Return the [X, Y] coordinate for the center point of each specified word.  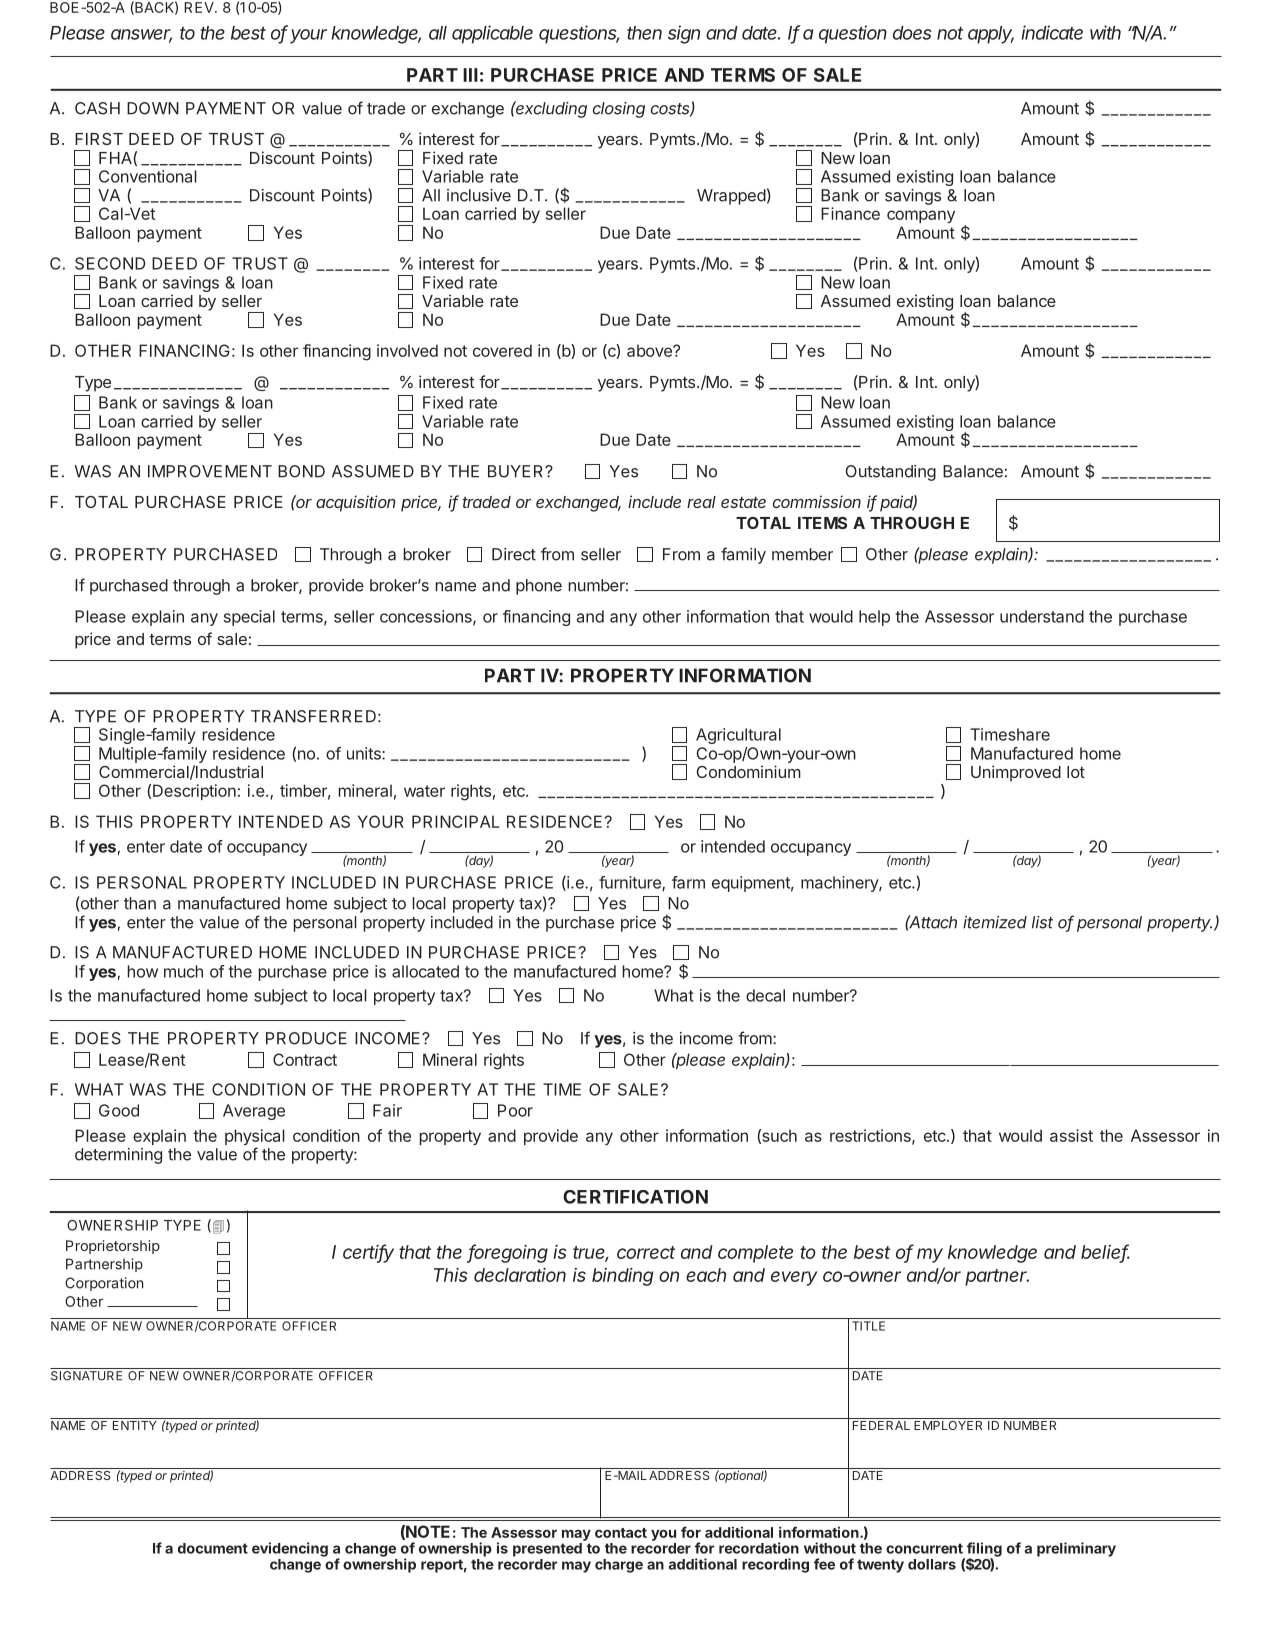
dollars [932, 1564]
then [644, 33]
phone [539, 587]
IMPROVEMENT [210, 471]
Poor [515, 1110]
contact [621, 1533]
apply [991, 35]
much [183, 971]
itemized [995, 922]
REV [200, 7]
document [213, 1548]
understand [1042, 616]
